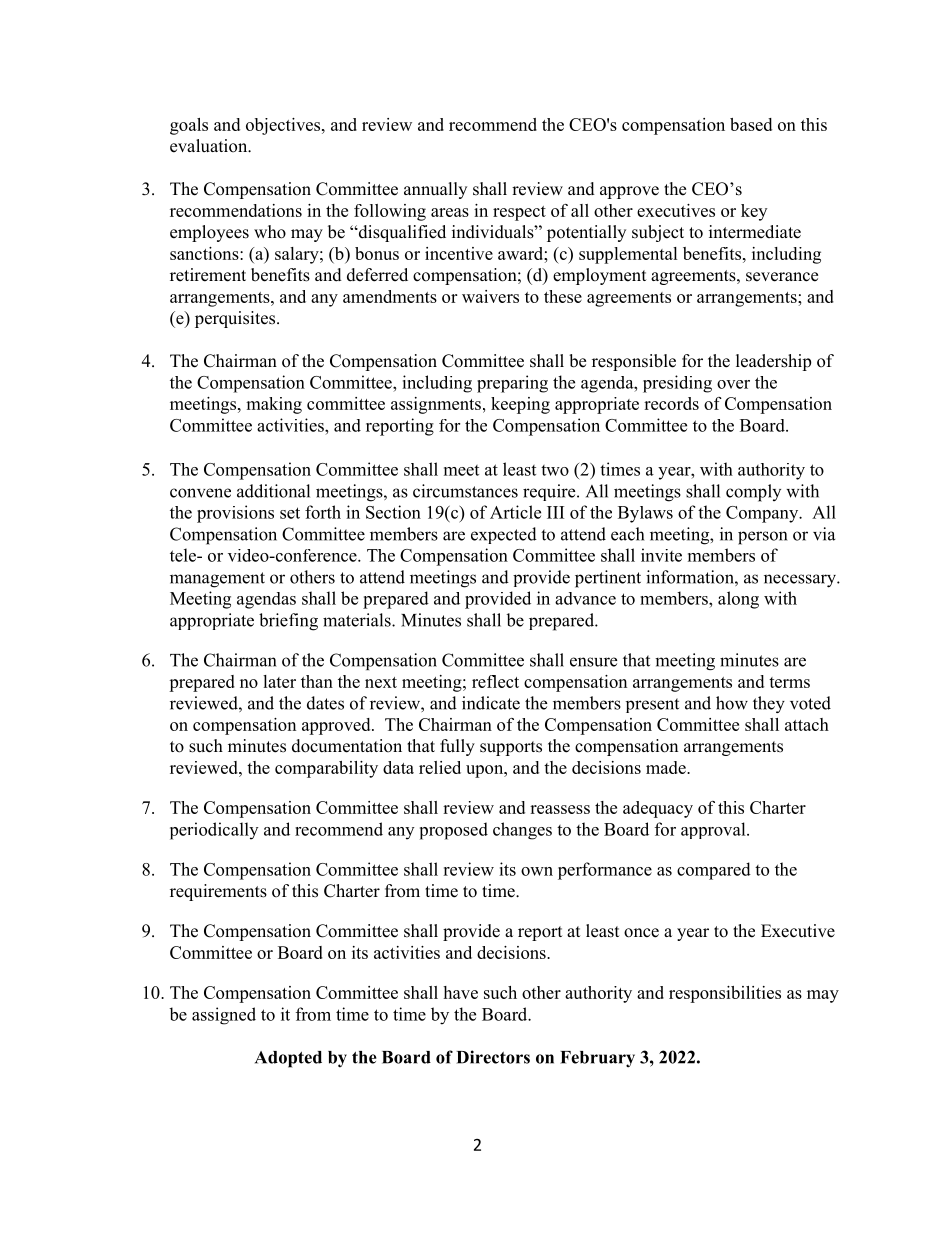 This document has width=952, height=1233. Describe the element at coordinates (288, 622) in the document. I see `briefing` at that location.
